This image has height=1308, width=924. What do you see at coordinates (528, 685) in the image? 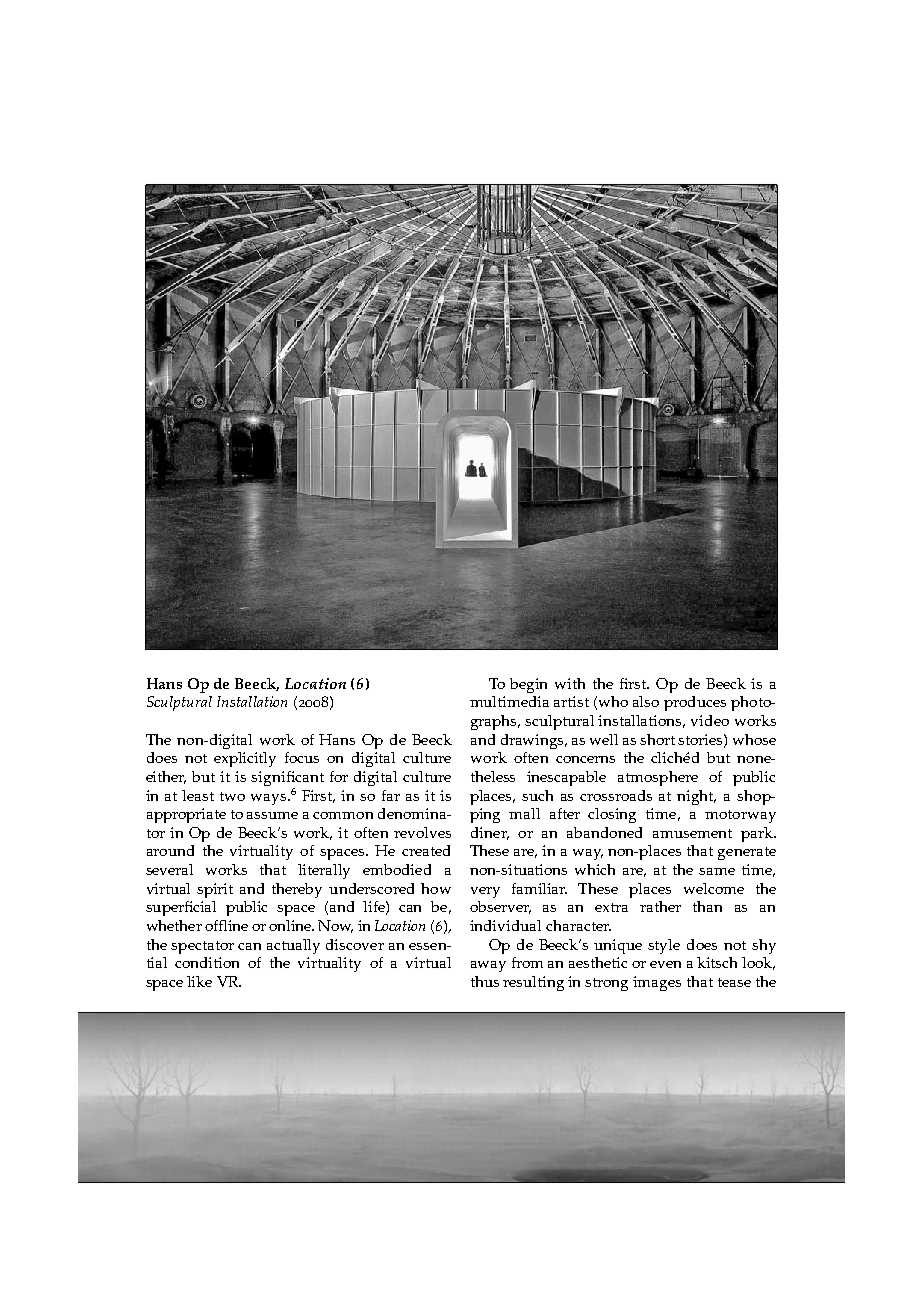
I see `begin` at bounding box center [528, 685].
